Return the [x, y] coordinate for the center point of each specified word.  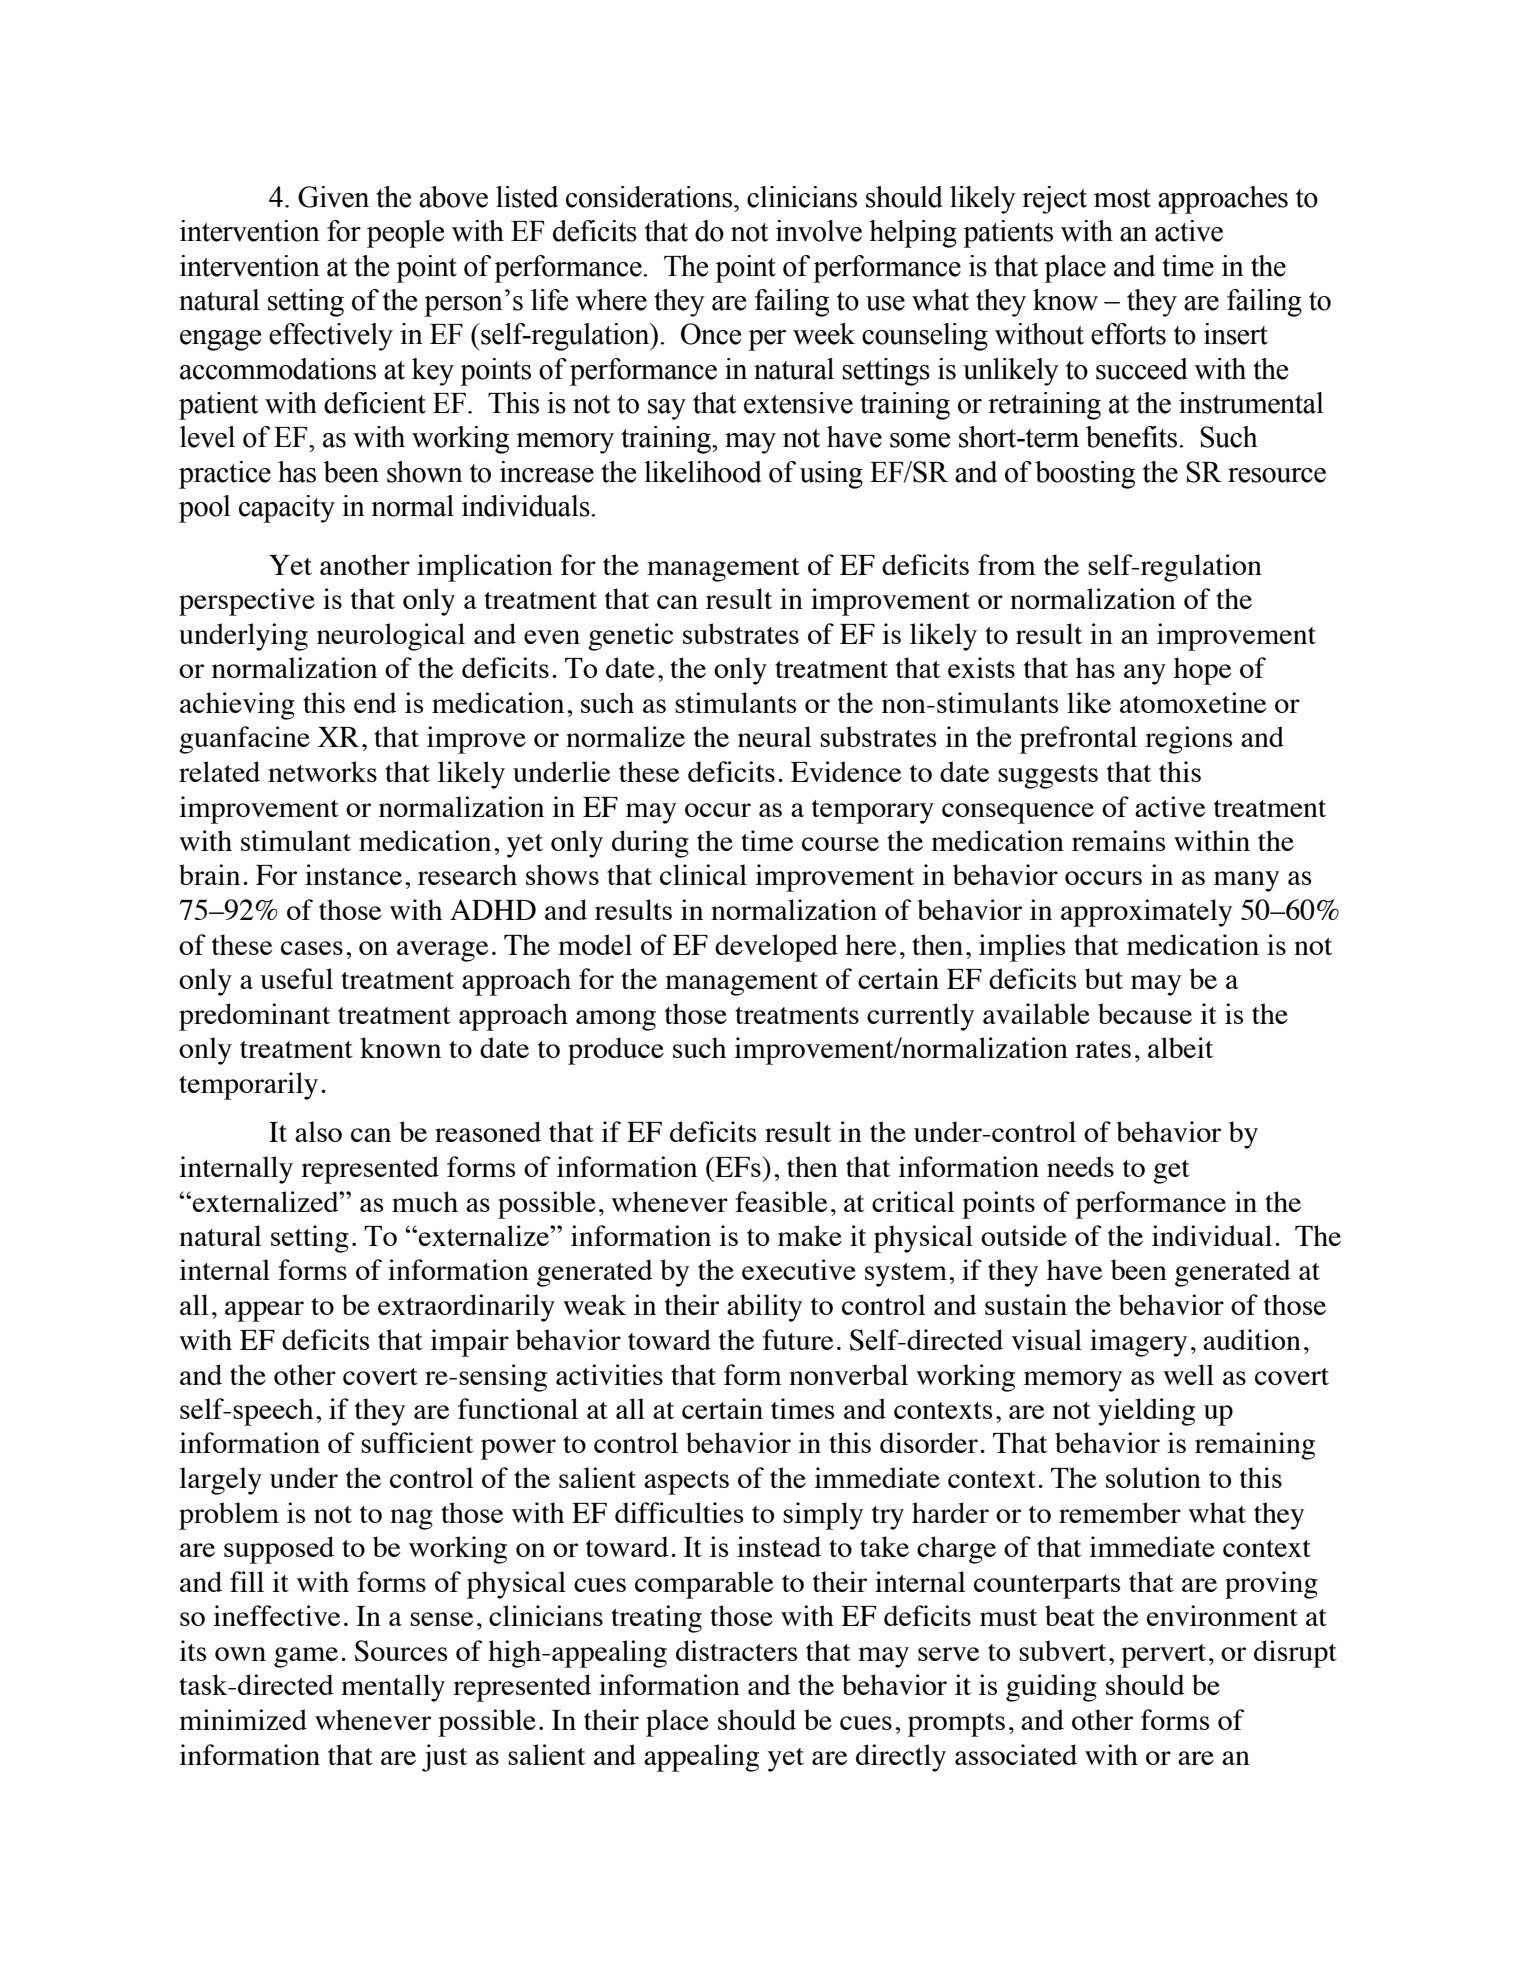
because [1145, 1013]
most [1122, 198]
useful [296, 978]
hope [1202, 671]
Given [333, 197]
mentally [393, 1688]
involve [819, 231]
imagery [1138, 1343]
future [798, 1339]
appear [264, 1311]
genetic [631, 637]
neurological [391, 637]
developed [776, 948]
